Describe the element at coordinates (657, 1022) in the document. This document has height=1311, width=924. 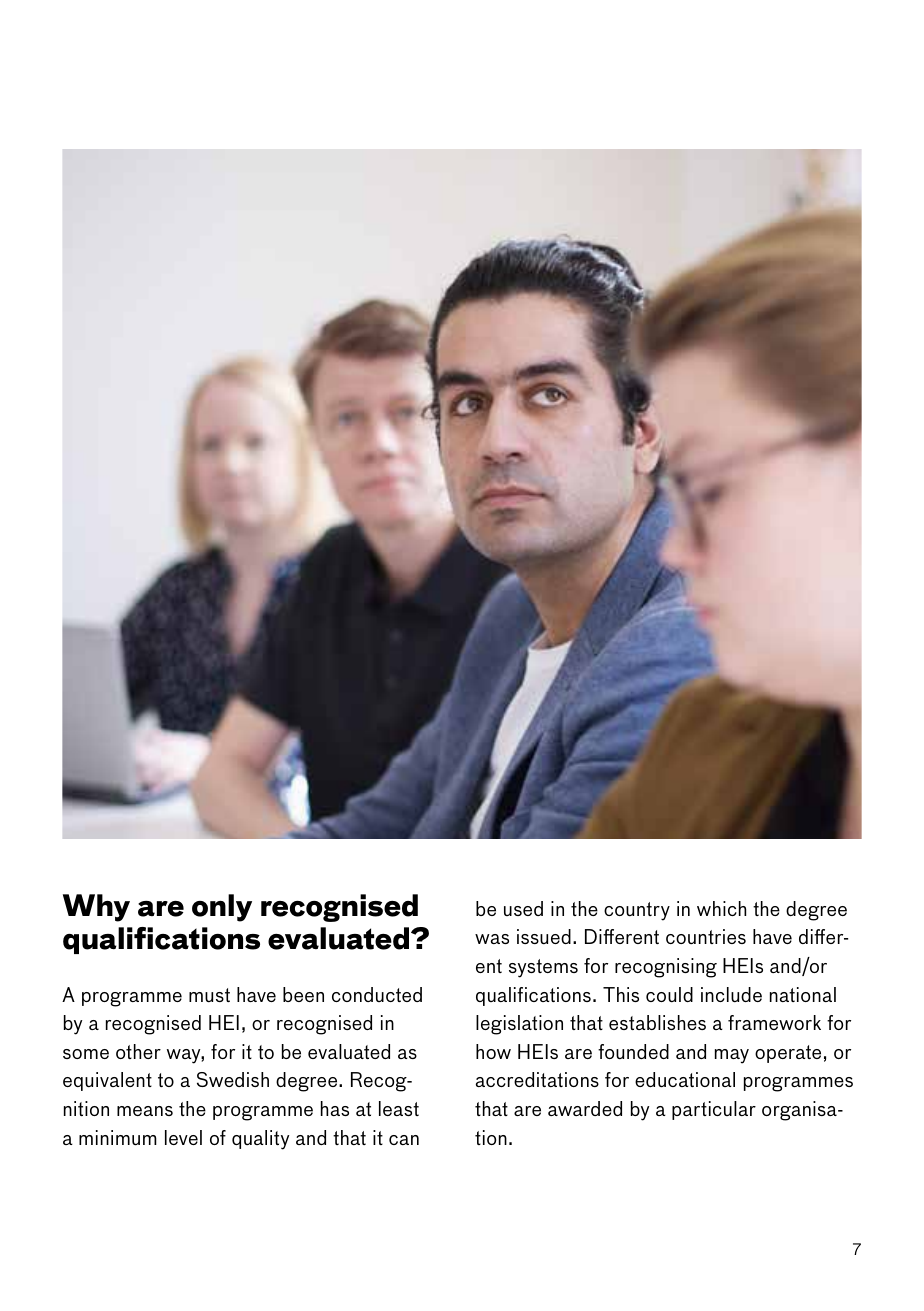
I see `establishes` at that location.
